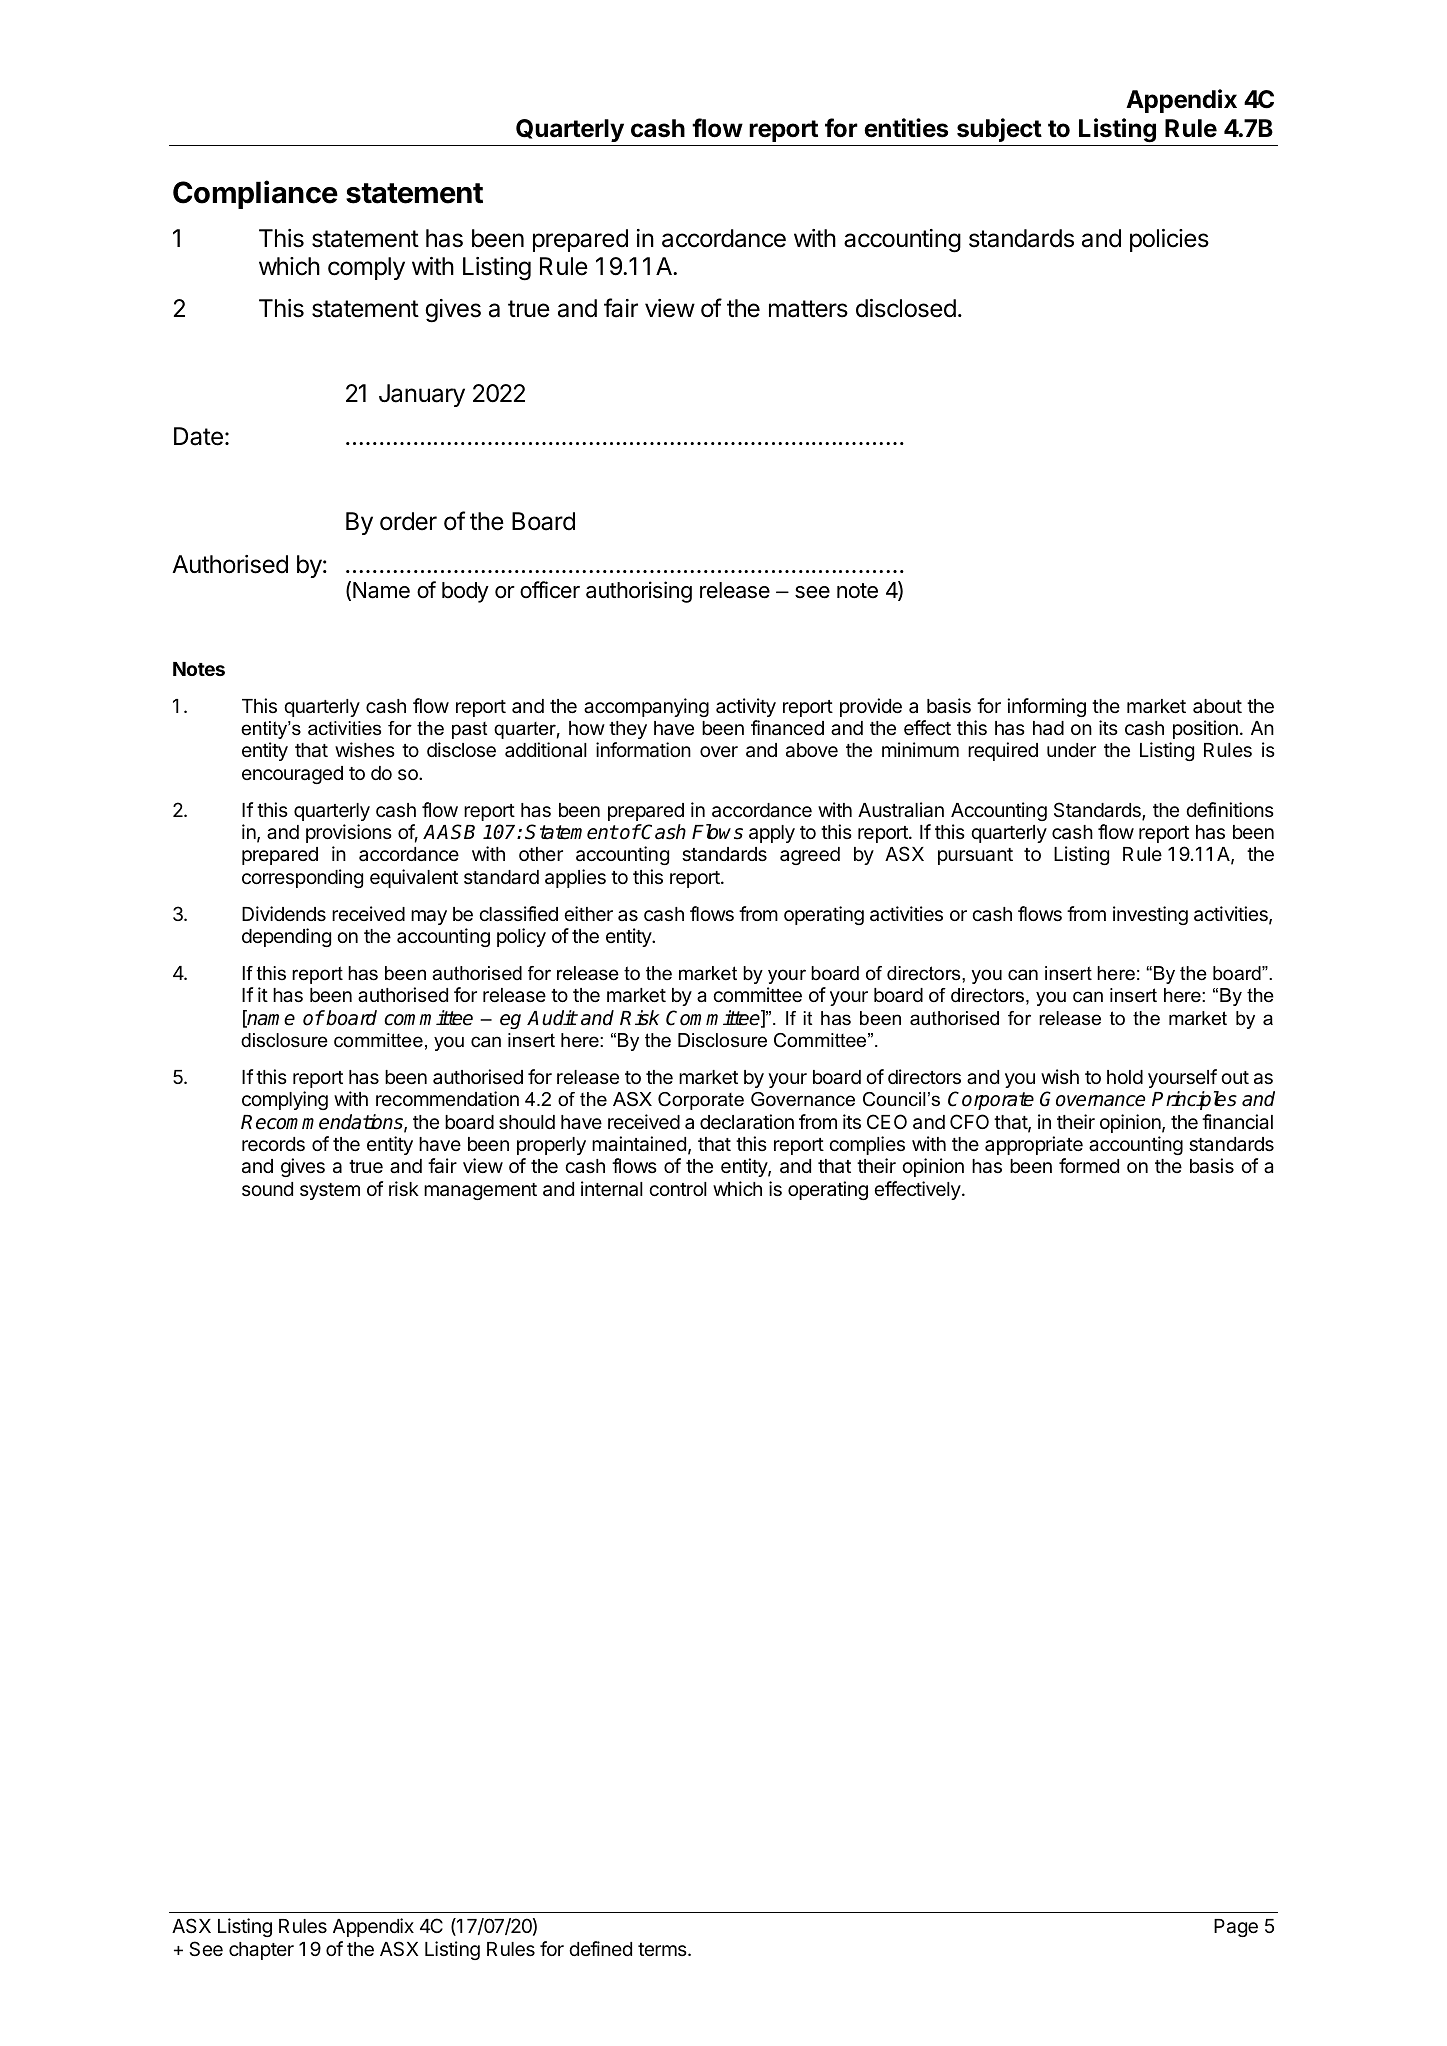 The width and height of the screenshot is (1447, 2046). What do you see at coordinates (292, 775) in the screenshot?
I see `encouraged` at bounding box center [292, 775].
